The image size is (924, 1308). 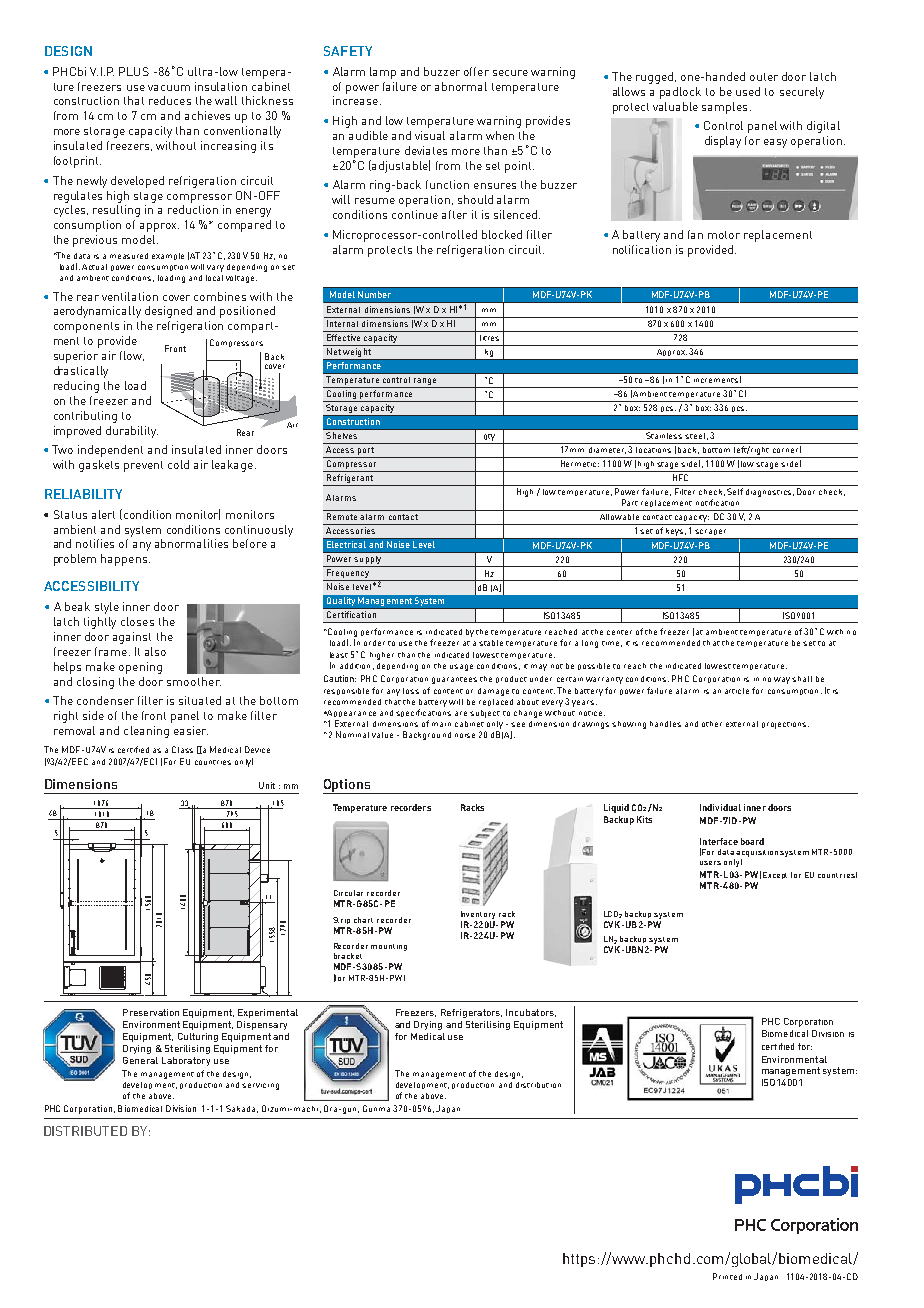 What do you see at coordinates (151, 1012) in the screenshot?
I see `Preservation` at bounding box center [151, 1012].
